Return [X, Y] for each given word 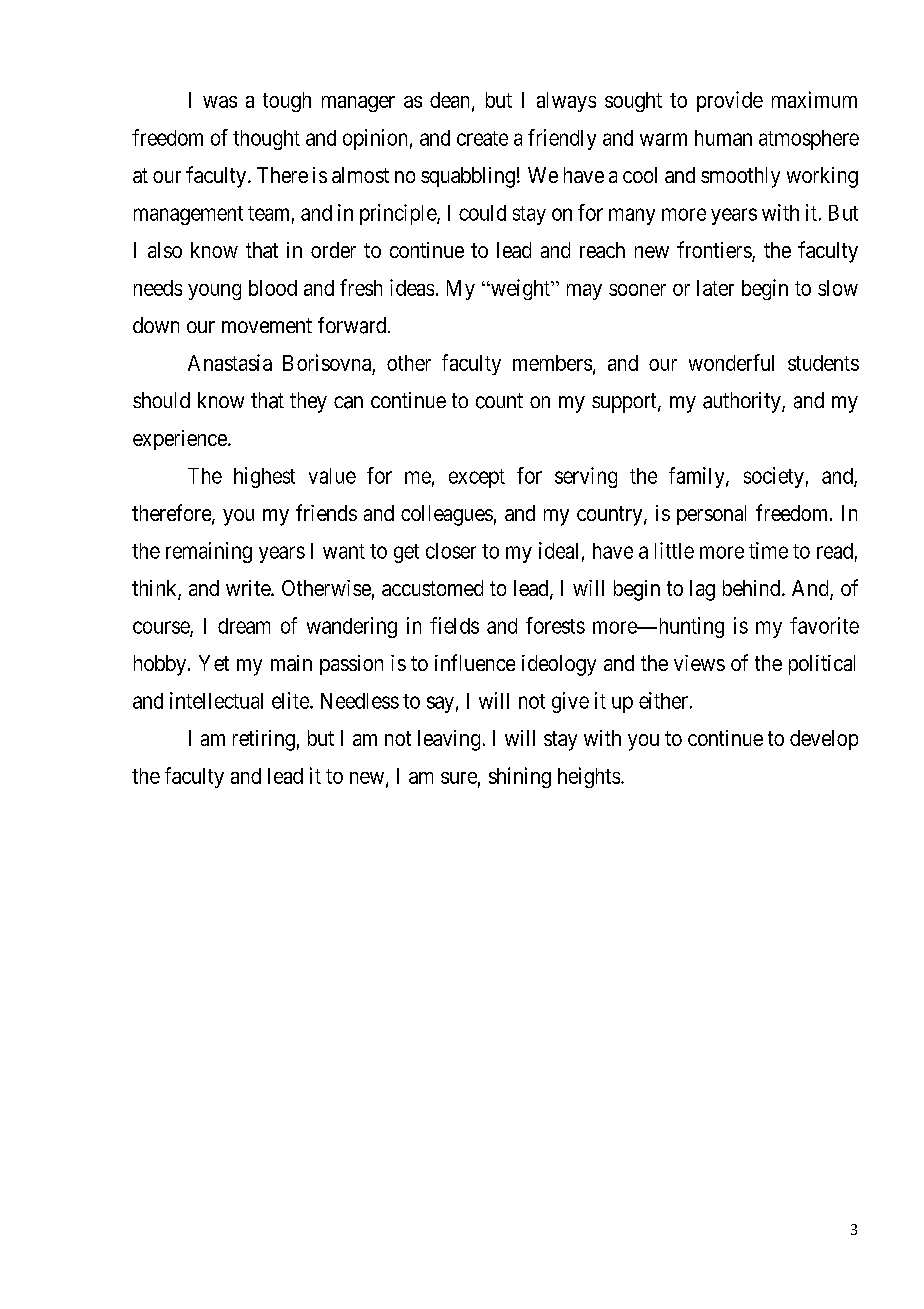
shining [520, 777]
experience [180, 440]
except [477, 478]
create [482, 138]
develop [824, 740]
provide [730, 101]
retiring [264, 740]
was [220, 102]
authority [743, 402]
